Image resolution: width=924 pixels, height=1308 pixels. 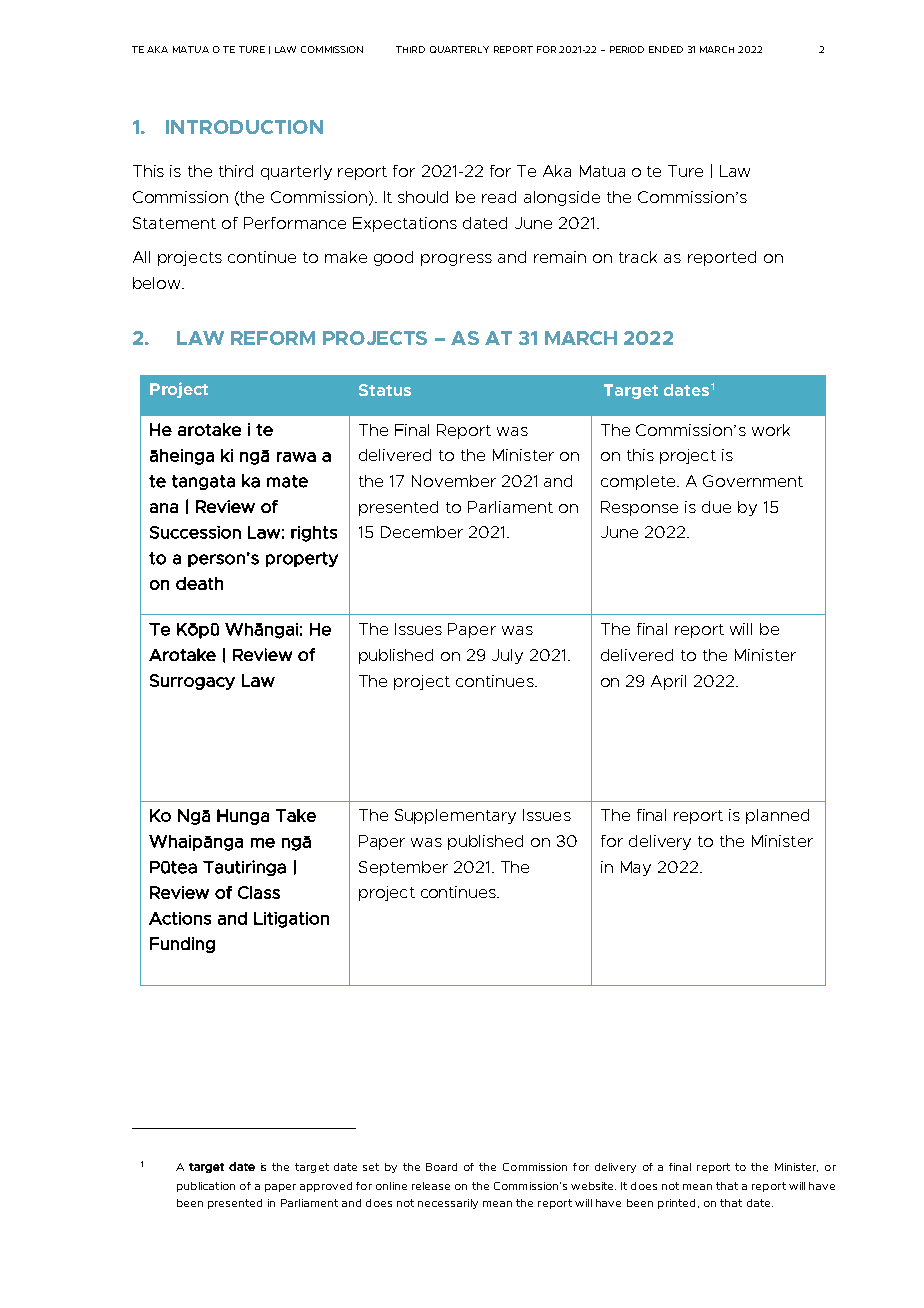 I want to click on September, so click(x=403, y=868).
